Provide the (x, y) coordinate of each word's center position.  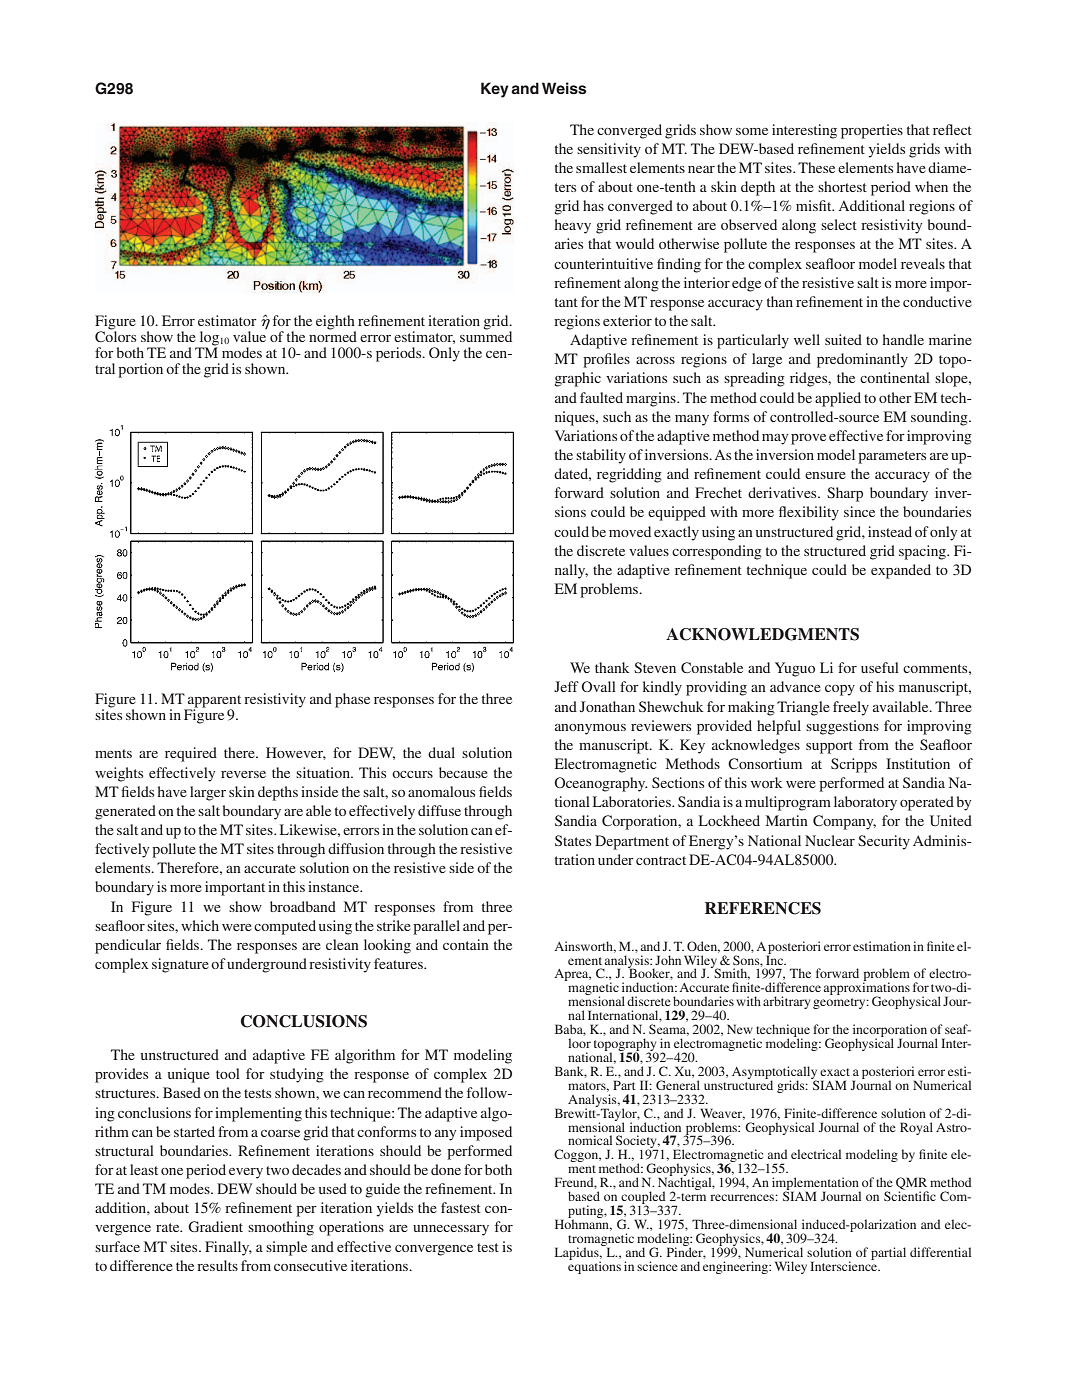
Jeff (566, 686)
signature (180, 965)
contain (466, 944)
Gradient (215, 1226)
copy (840, 690)
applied (838, 399)
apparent (213, 702)
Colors (115, 335)
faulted (601, 397)
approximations (866, 989)
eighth (336, 323)
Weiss (564, 88)
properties (872, 131)
